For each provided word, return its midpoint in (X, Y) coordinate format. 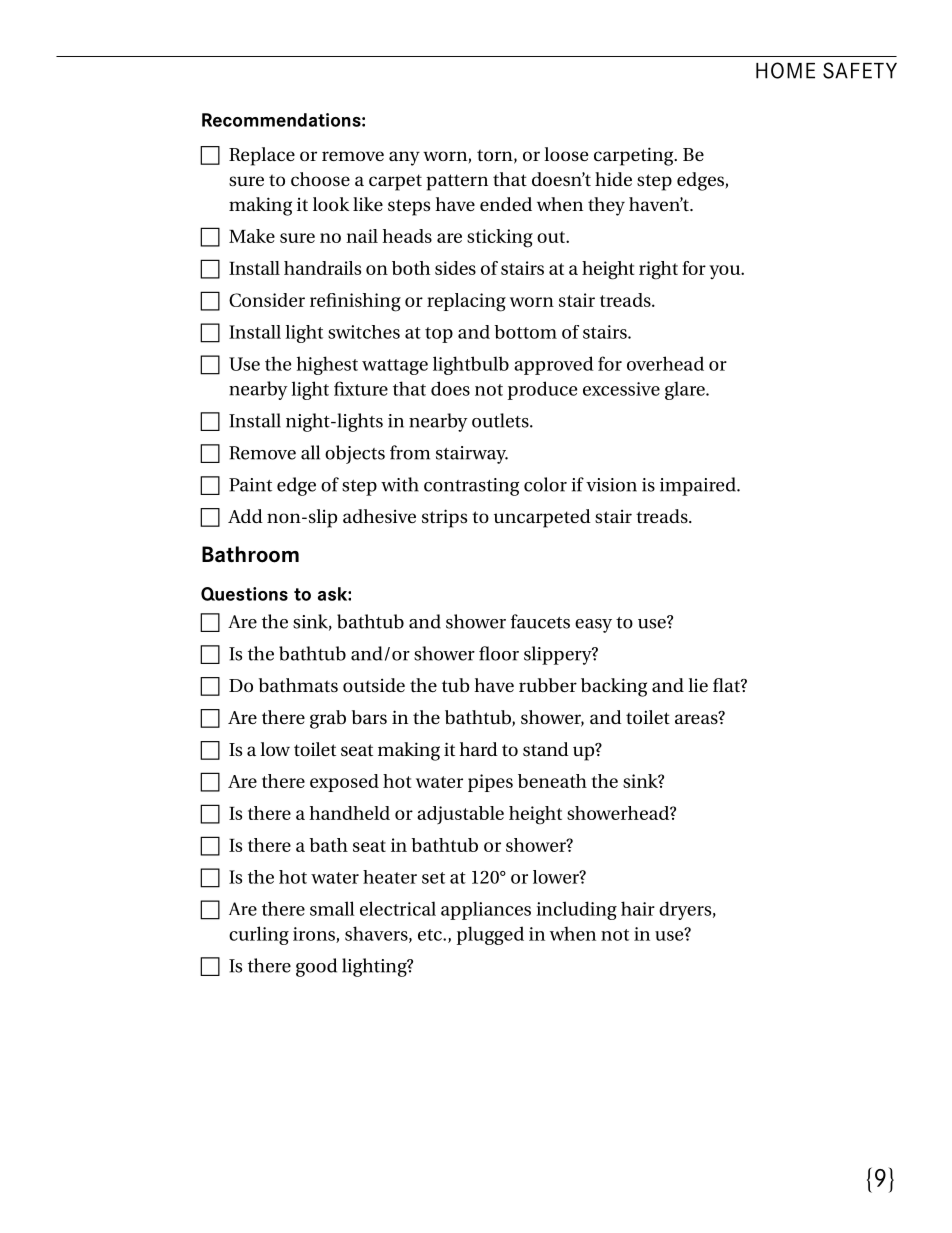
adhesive (379, 516)
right (658, 270)
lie (698, 685)
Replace (262, 156)
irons (315, 935)
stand (546, 749)
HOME (785, 70)
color (545, 484)
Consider (267, 300)
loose (566, 154)
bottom (525, 332)
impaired (699, 486)
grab (328, 719)
